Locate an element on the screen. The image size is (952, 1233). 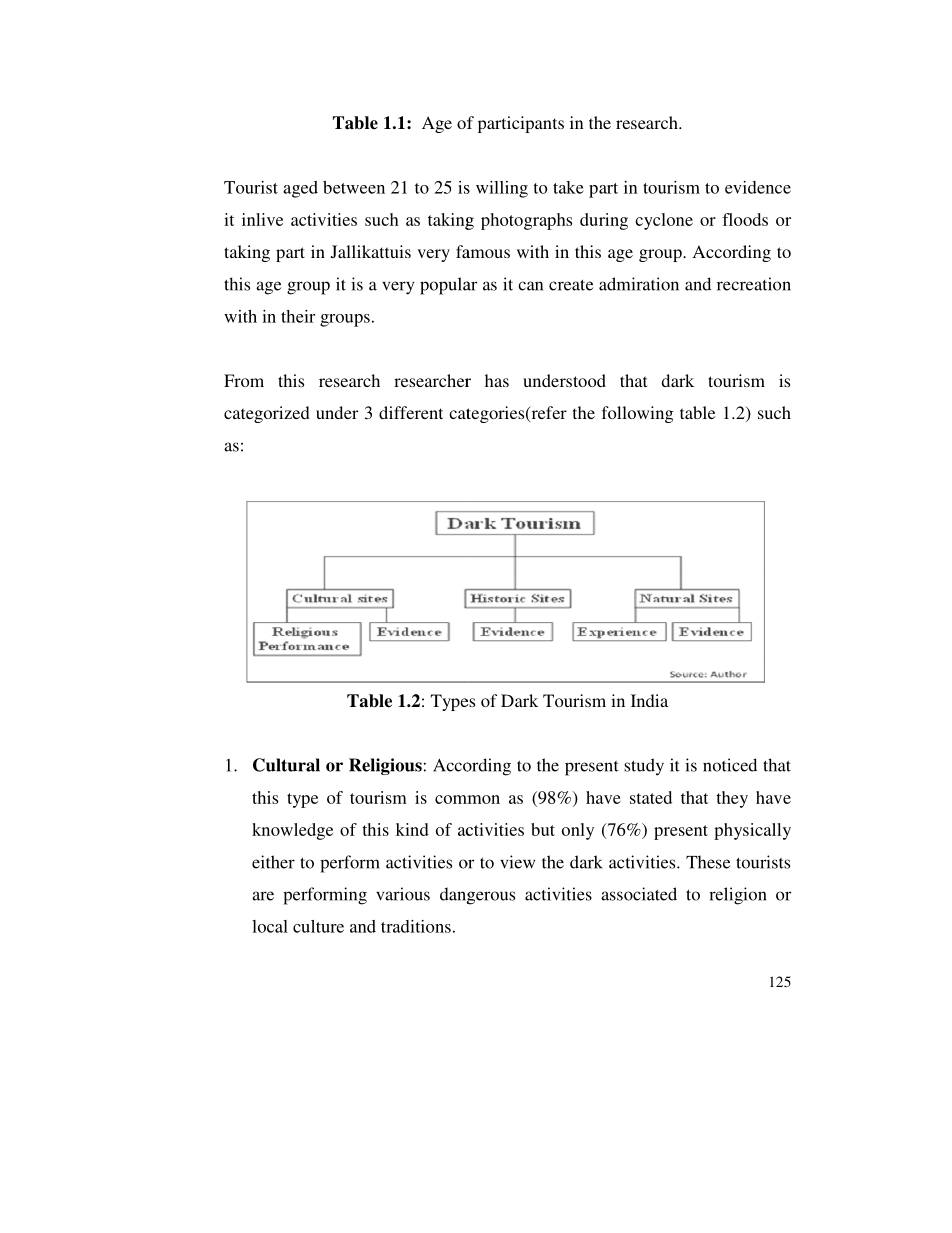
Cultural is located at coordinates (286, 765).
